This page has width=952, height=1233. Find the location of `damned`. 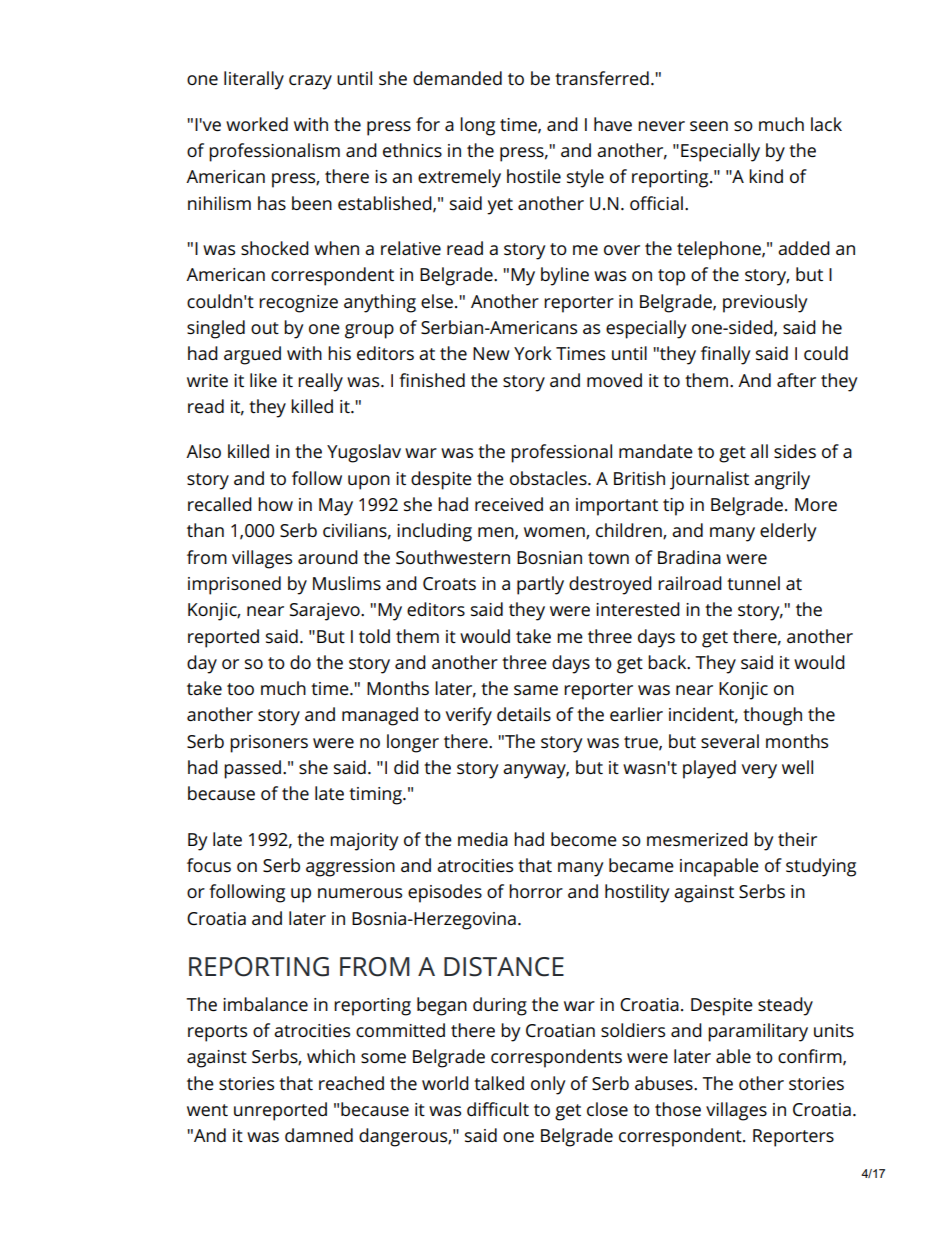

damned is located at coordinates (319, 1135).
